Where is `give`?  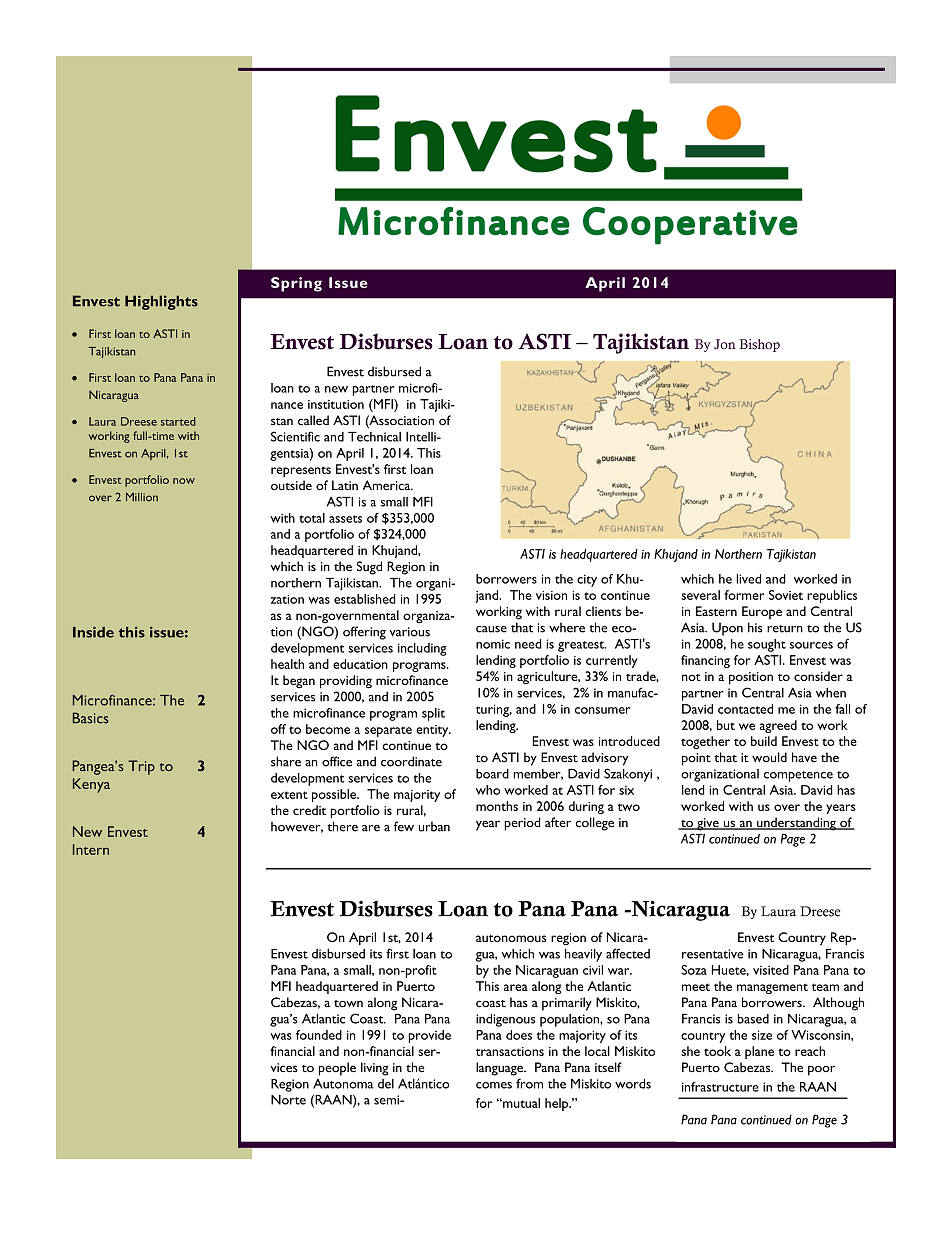
give is located at coordinates (708, 824).
